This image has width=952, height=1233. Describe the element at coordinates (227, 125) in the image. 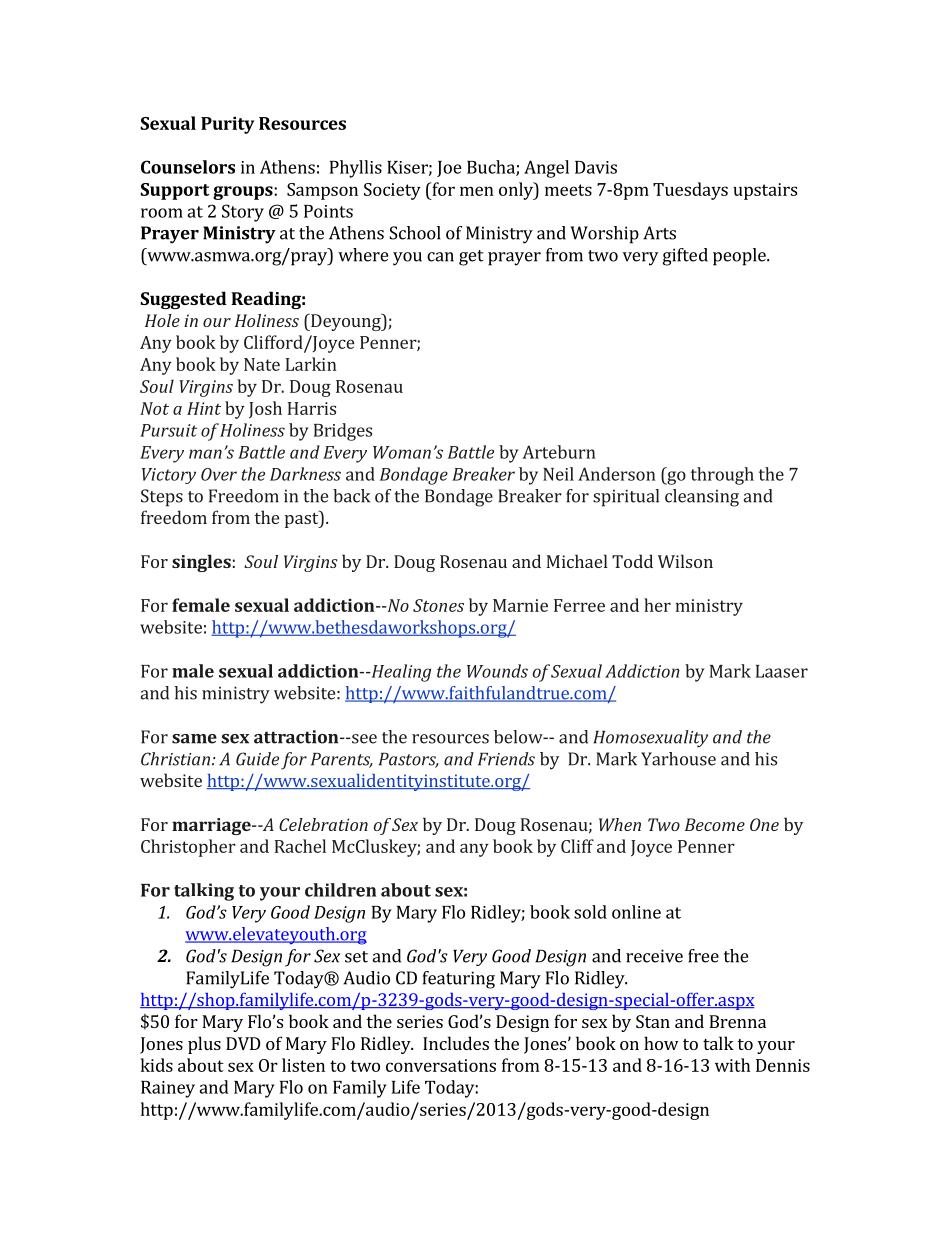

I see `Purity` at that location.
